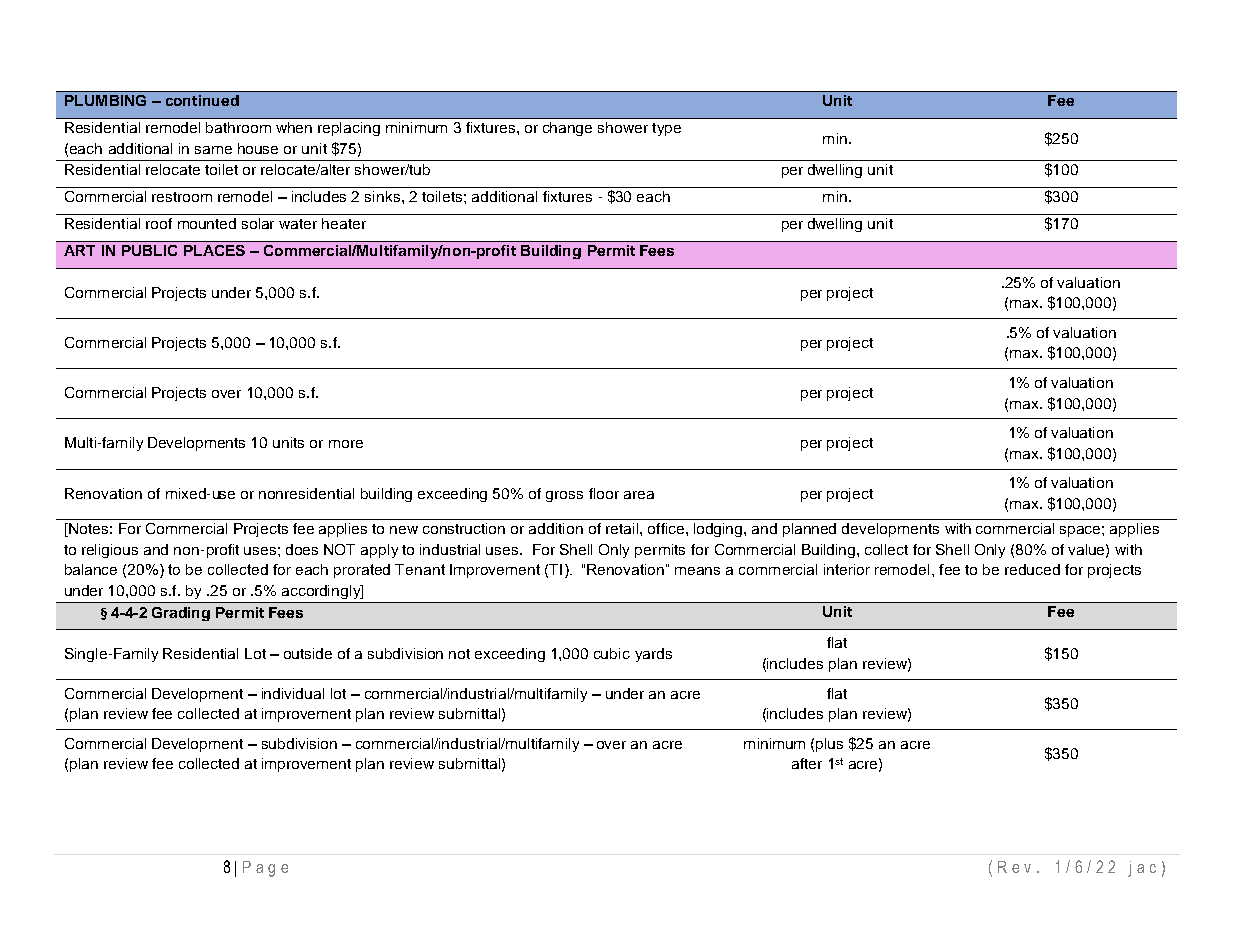 The width and height of the page is (1233, 952). What do you see at coordinates (238, 127) in the page?
I see `bathroom` at bounding box center [238, 127].
